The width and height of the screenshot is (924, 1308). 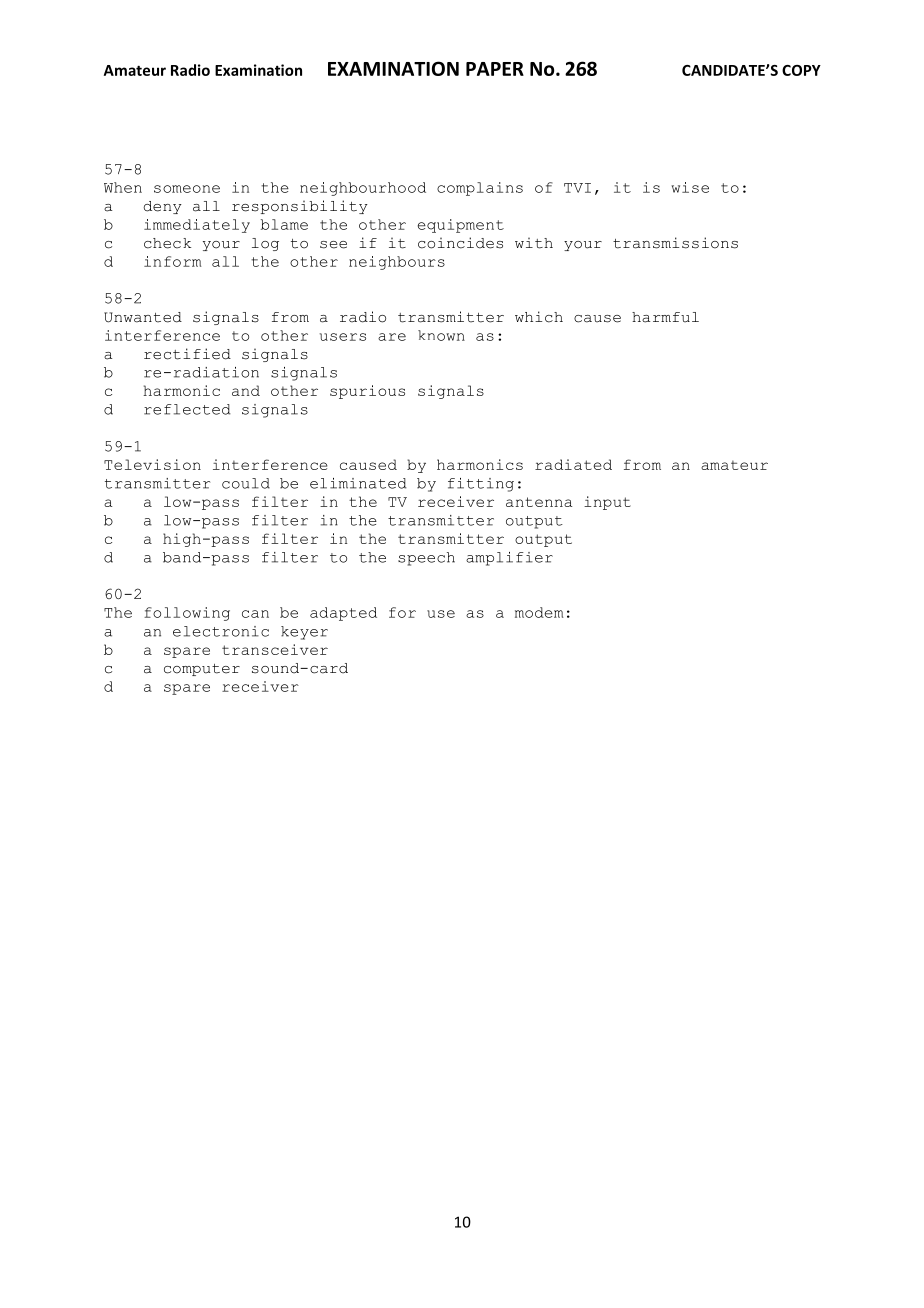 What do you see at coordinates (665, 317) in the screenshot?
I see `harmful` at bounding box center [665, 317].
